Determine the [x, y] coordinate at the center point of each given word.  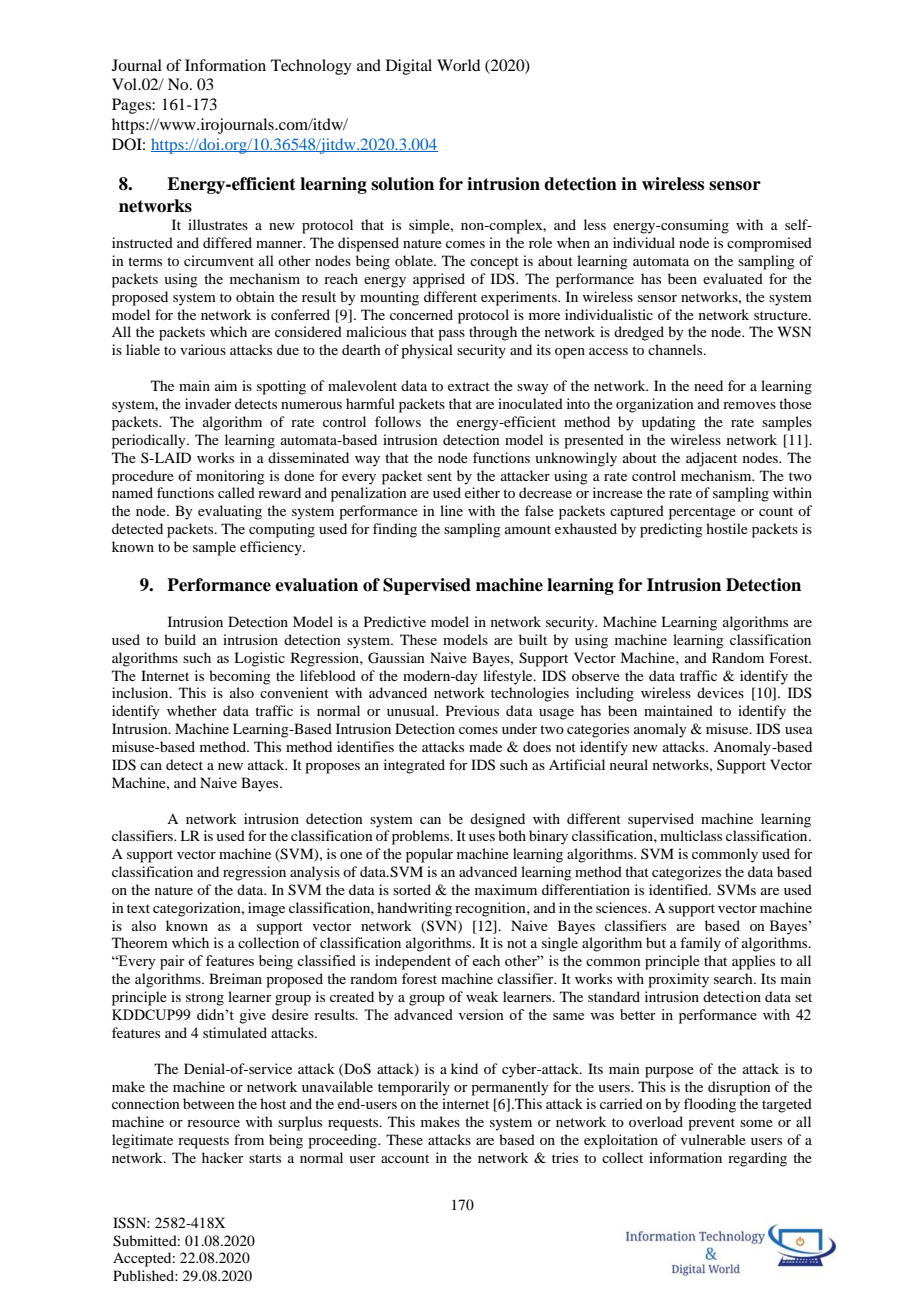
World [458, 65]
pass [451, 335]
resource [213, 1123]
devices [720, 692]
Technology [311, 67]
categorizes [686, 873]
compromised [769, 244]
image [266, 909]
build [180, 639]
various [203, 349]
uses [482, 837]
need [708, 385]
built [533, 639]
